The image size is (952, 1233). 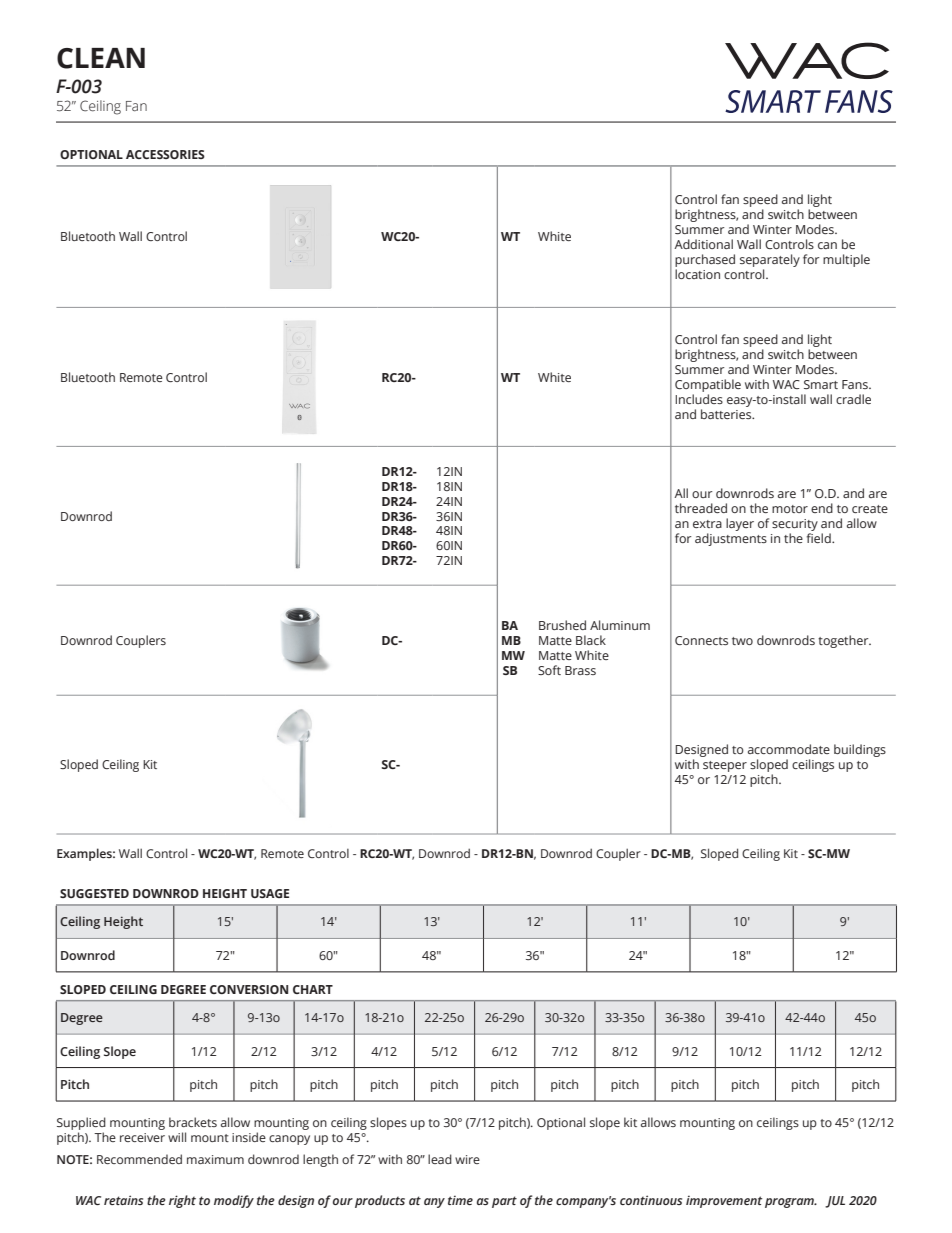 I want to click on CLEAN, so click(x=101, y=58).
